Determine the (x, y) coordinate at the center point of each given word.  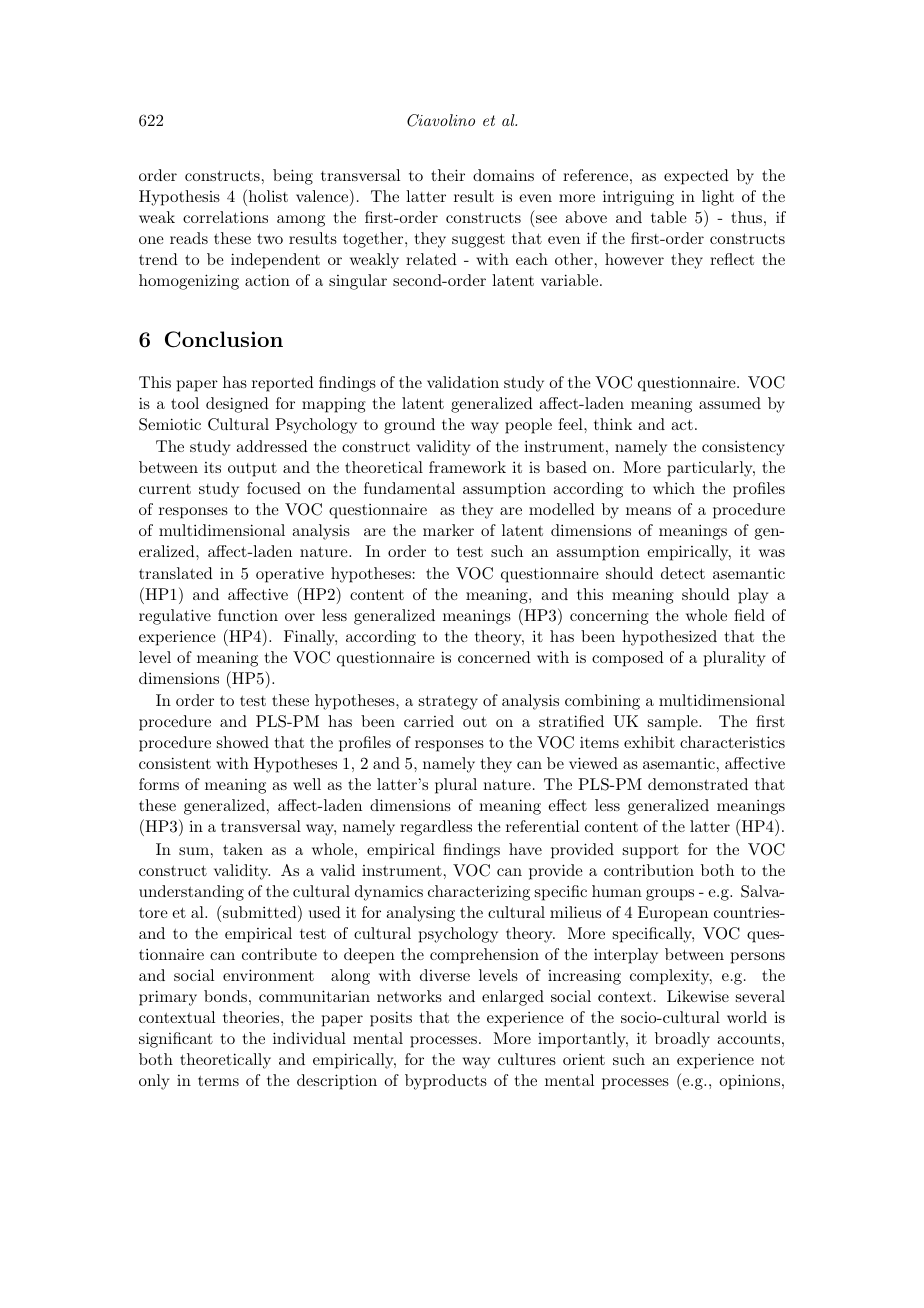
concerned (494, 657)
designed (237, 405)
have (525, 849)
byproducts (446, 1082)
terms (218, 1081)
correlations (225, 217)
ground (409, 426)
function (248, 615)
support (651, 852)
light (718, 198)
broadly (682, 1040)
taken (243, 849)
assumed (730, 403)
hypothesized (669, 638)
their (448, 175)
